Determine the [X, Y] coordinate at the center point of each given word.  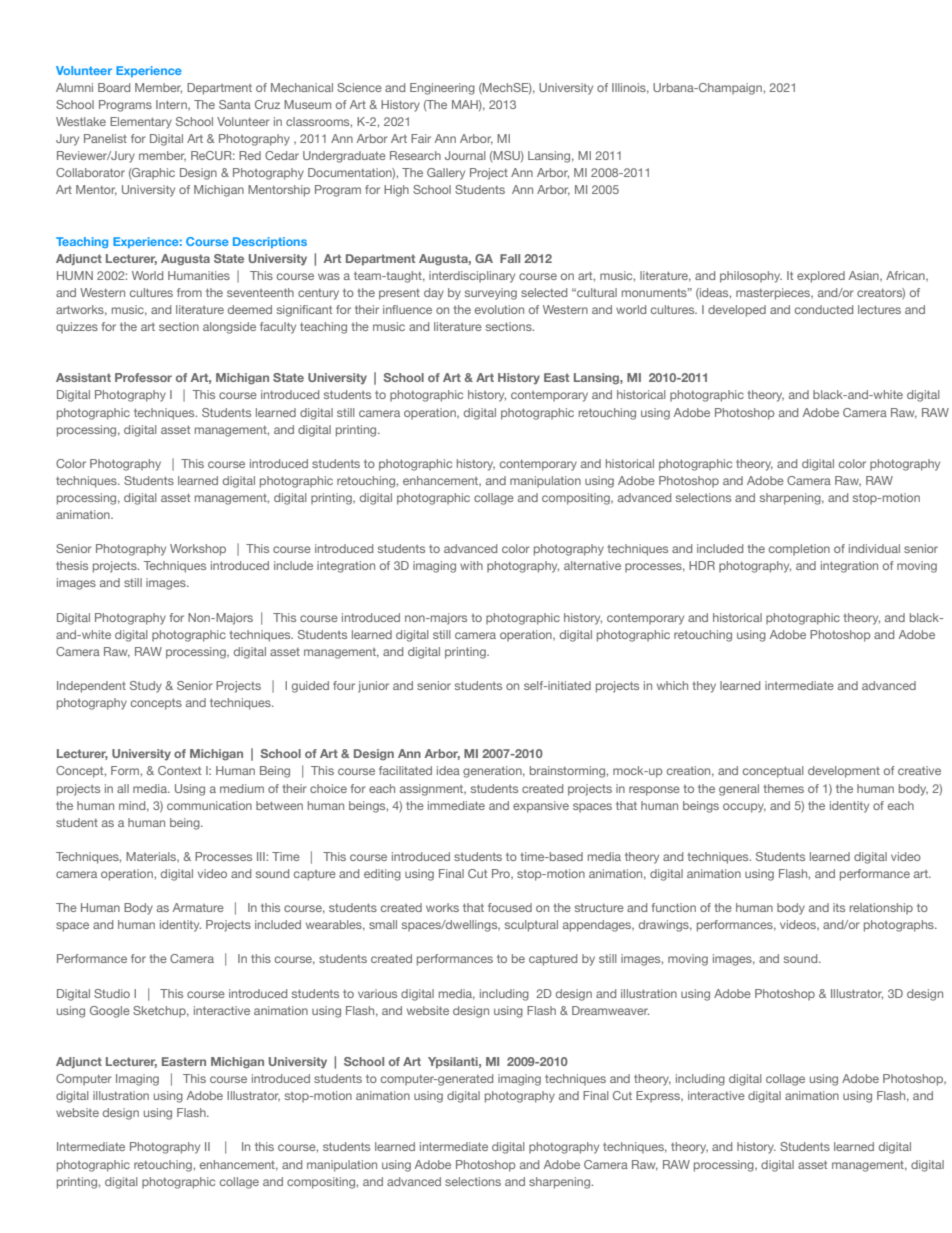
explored [821, 277]
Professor [143, 377]
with [471, 565]
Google [110, 1012]
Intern [172, 105]
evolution [499, 309]
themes [783, 788]
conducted [824, 309]
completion [799, 550]
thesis [72, 565]
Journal [465, 155]
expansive [541, 807]
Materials [152, 857]
